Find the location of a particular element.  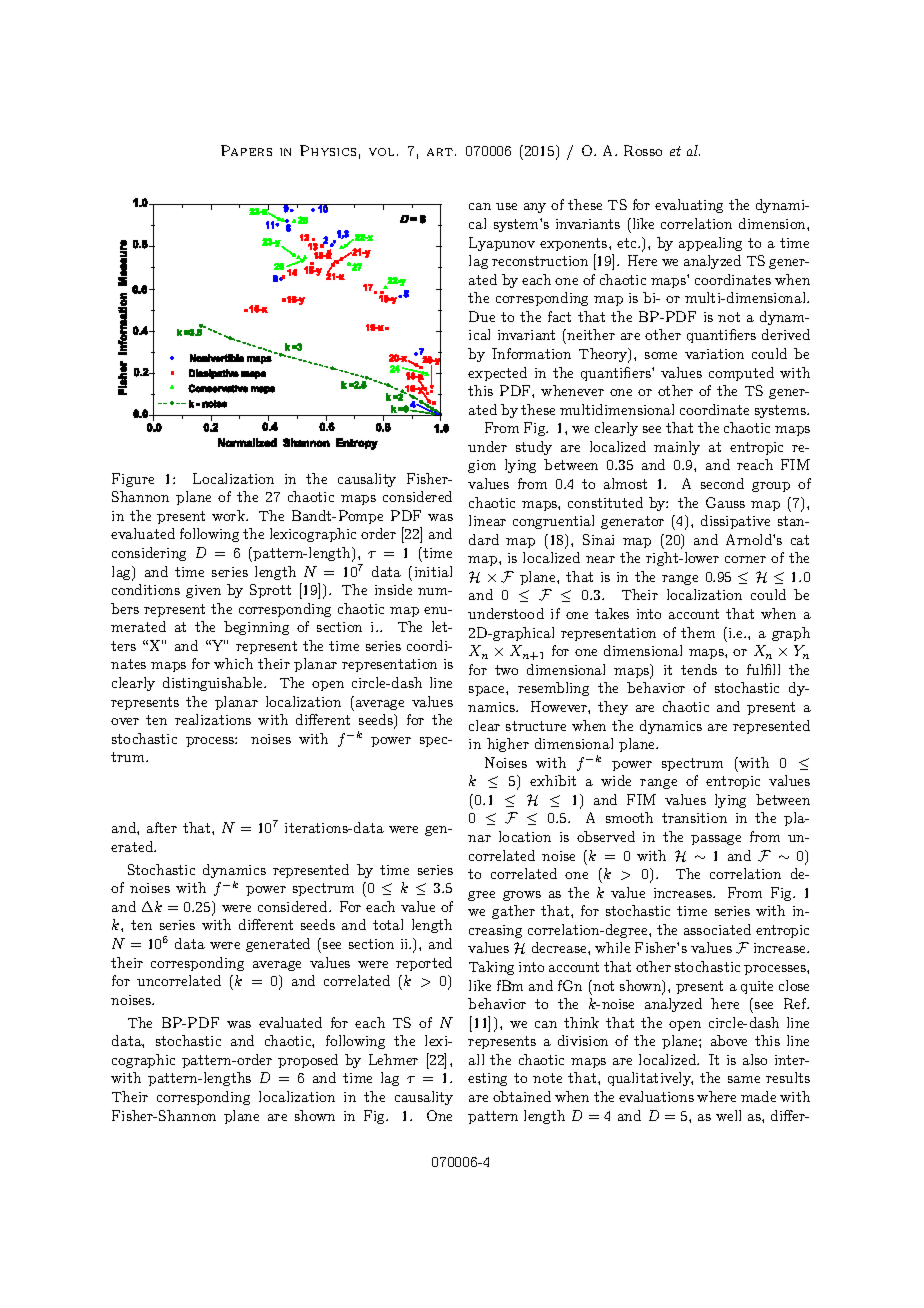

after is located at coordinates (162, 827).
